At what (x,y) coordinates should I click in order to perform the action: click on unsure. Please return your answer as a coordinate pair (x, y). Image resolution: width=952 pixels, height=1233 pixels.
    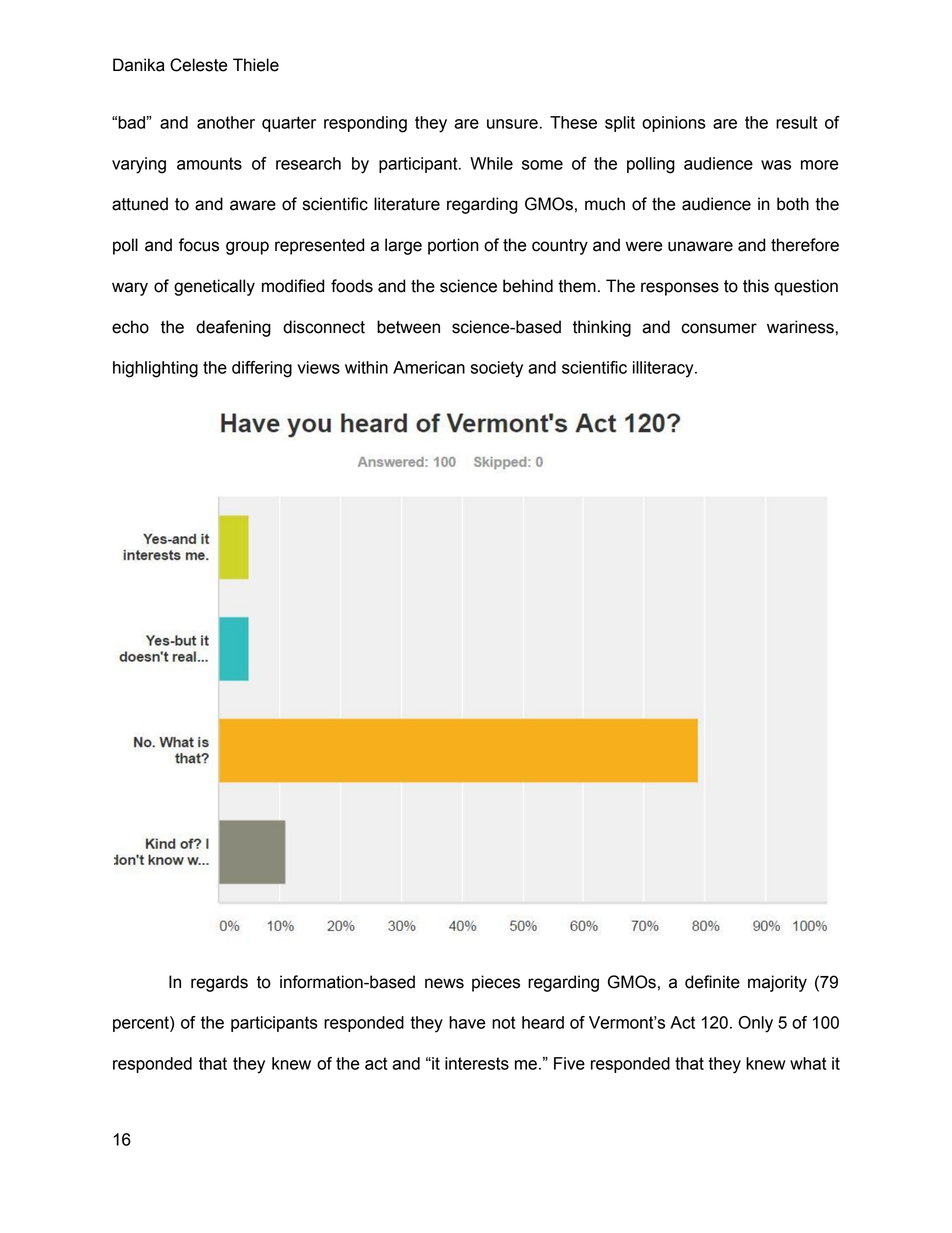
    Looking at the image, I should click on (512, 124).
